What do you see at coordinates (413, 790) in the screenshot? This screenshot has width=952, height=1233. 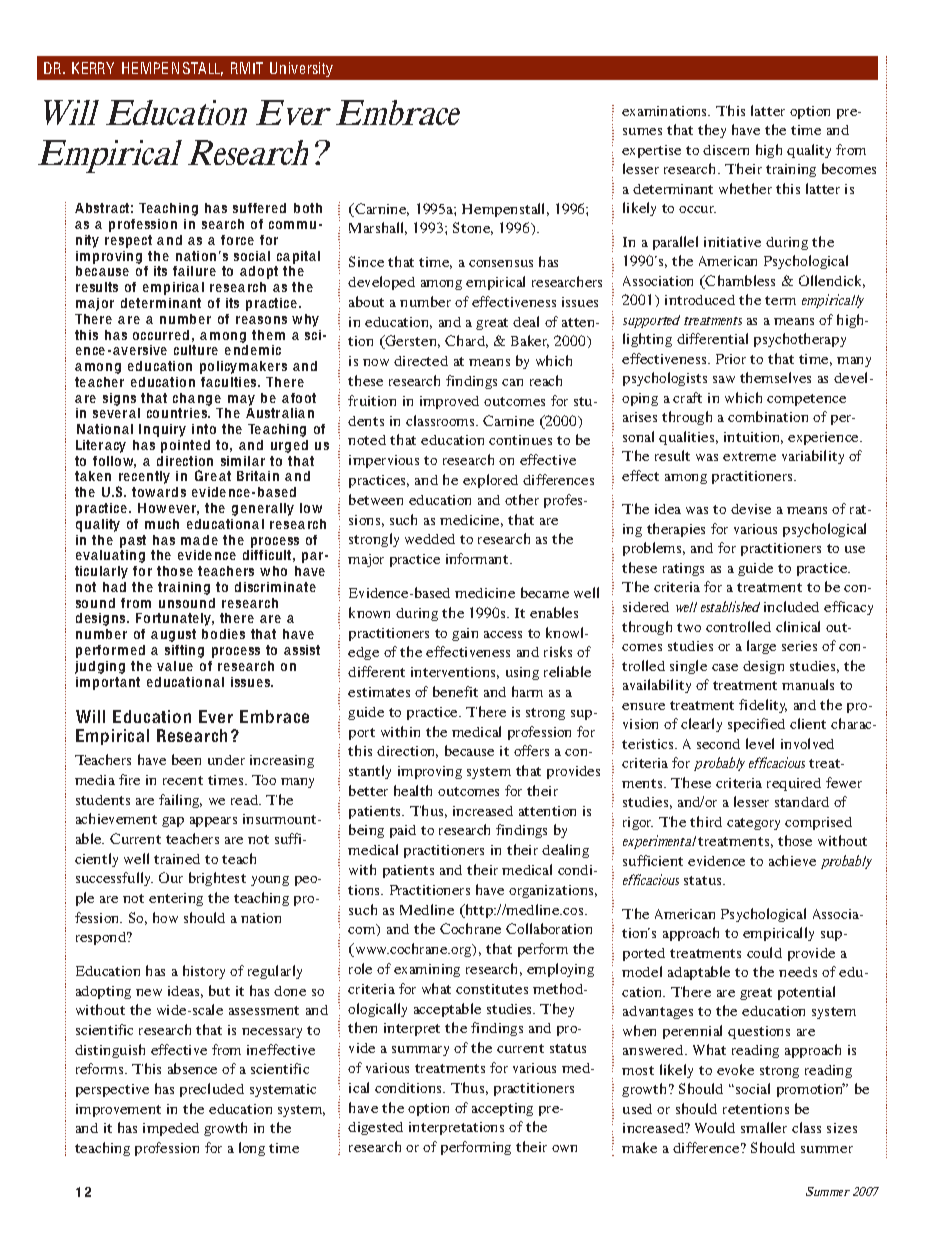 I see `health` at bounding box center [413, 790].
